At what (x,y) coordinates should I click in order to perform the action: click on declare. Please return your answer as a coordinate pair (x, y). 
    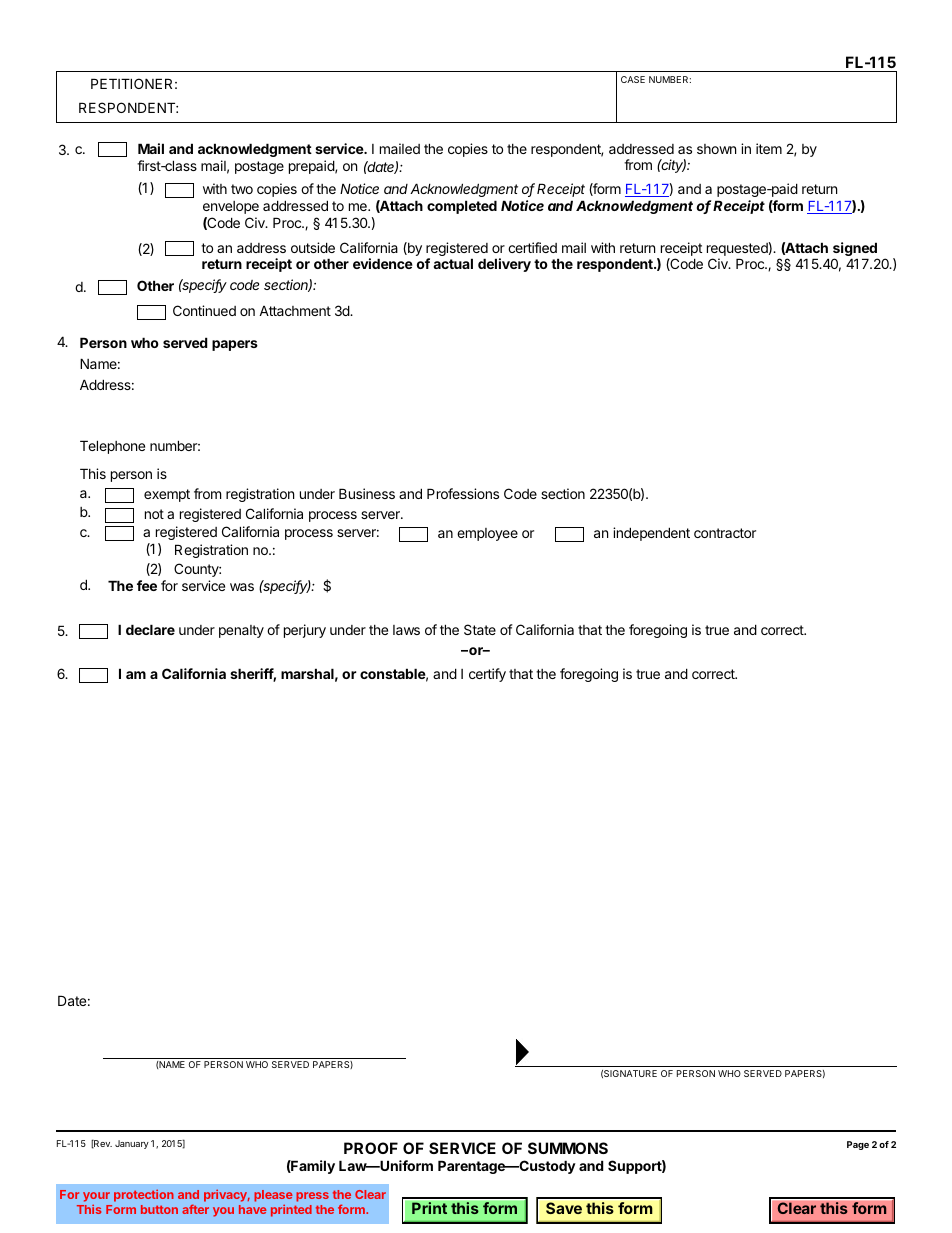
    Looking at the image, I should click on (150, 629).
